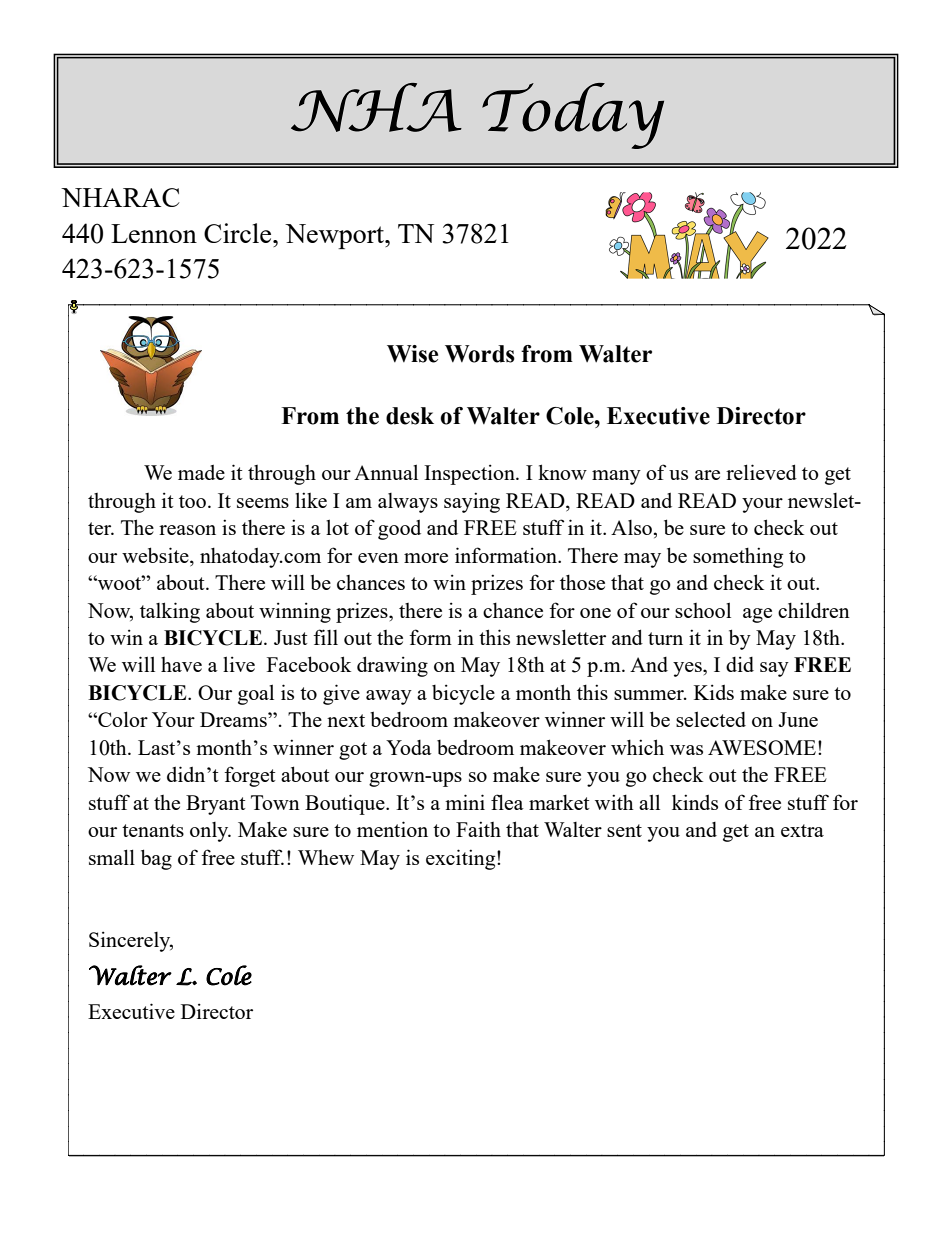  What do you see at coordinates (480, 354) in the screenshot?
I see `Words` at bounding box center [480, 354].
